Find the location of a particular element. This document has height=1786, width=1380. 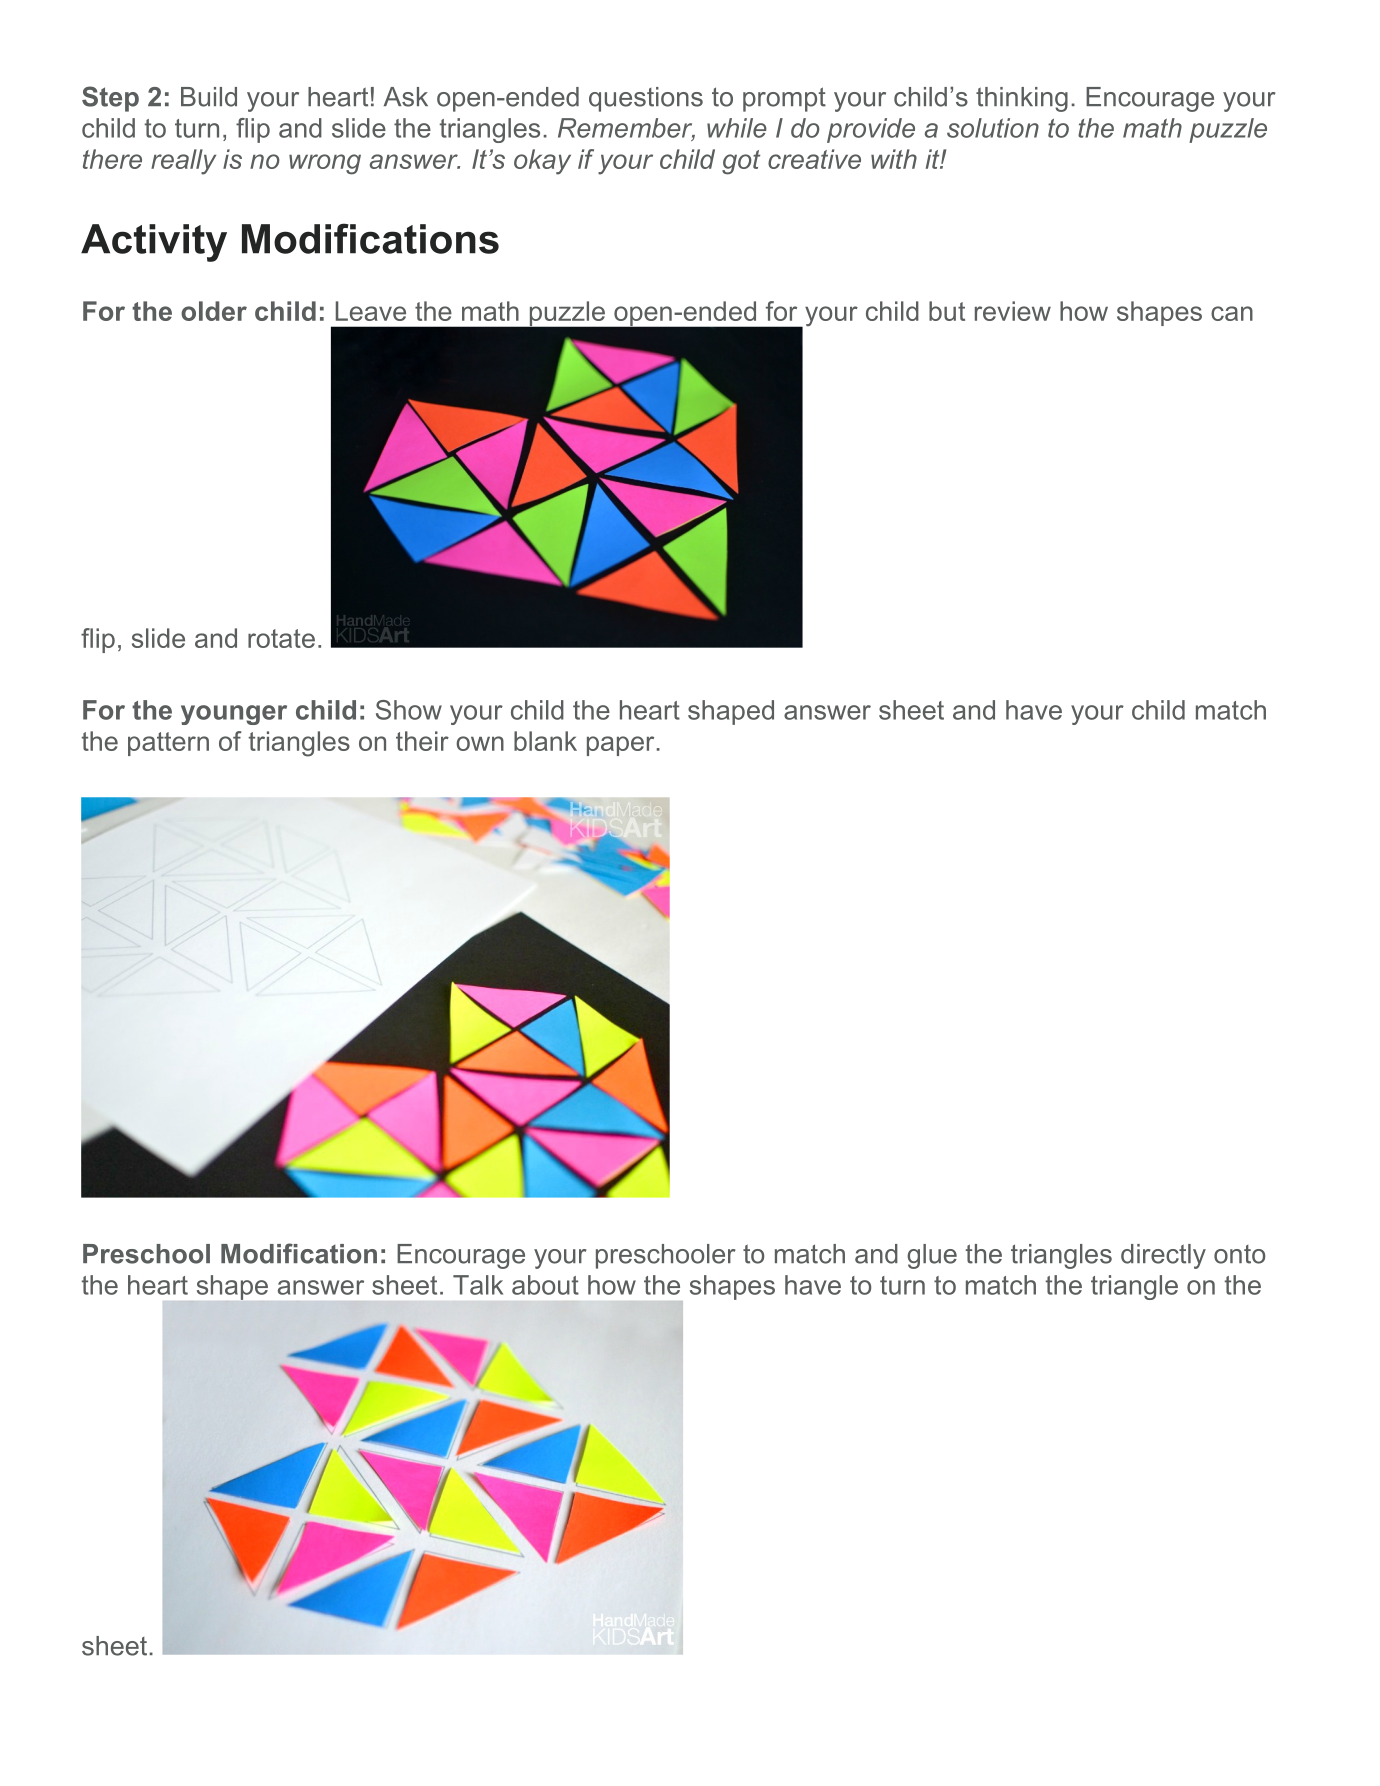

younger is located at coordinates (234, 715).
